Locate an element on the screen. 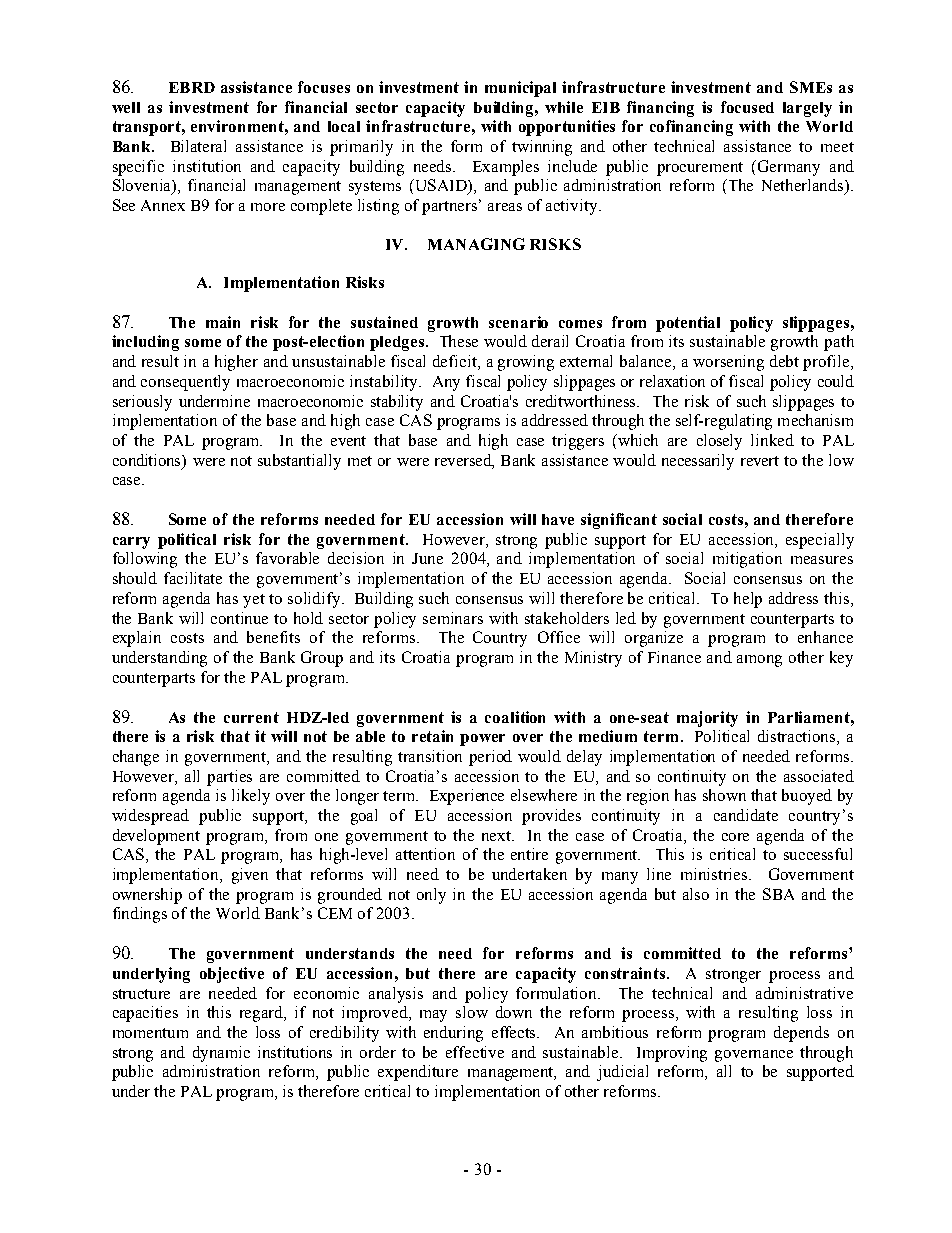 Image resolution: width=952 pixels, height=1233 pixels. worsening is located at coordinates (728, 363).
